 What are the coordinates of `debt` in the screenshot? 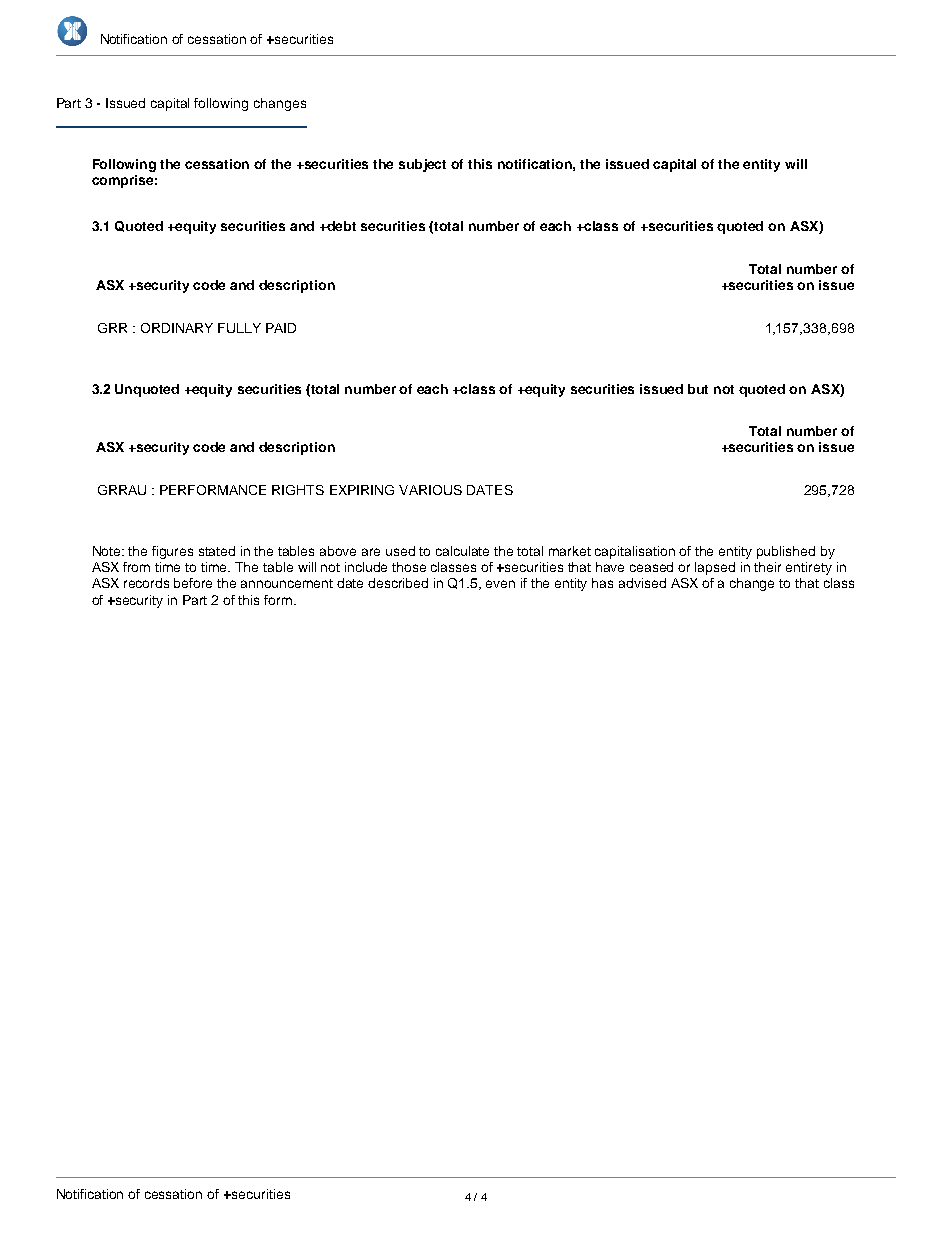 It's located at (341, 226).
